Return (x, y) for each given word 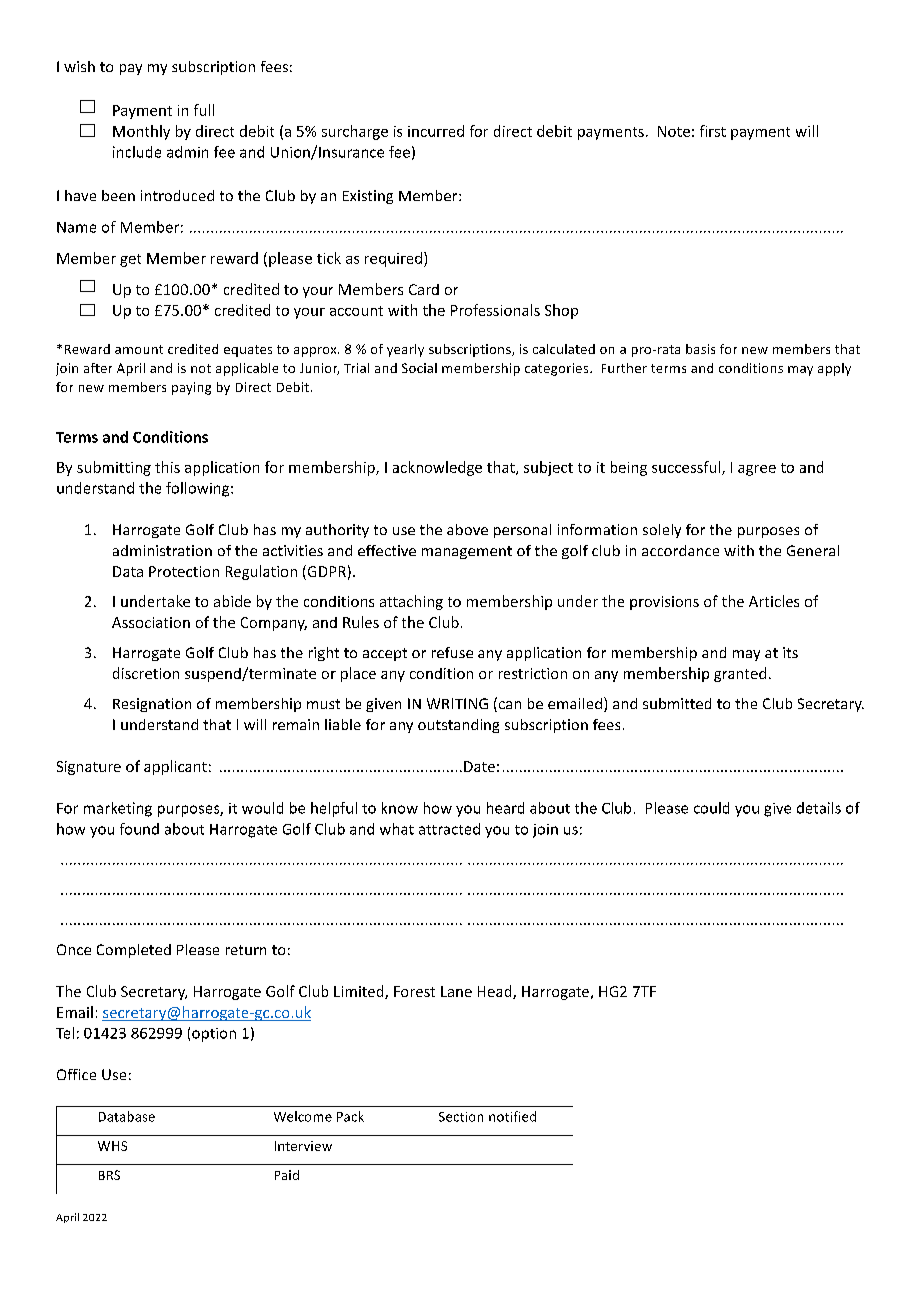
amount (139, 349)
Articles (774, 601)
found (139, 829)
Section (461, 1117)
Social (419, 368)
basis (700, 349)
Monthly (141, 132)
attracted (449, 829)
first (713, 131)
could (711, 808)
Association (151, 622)
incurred (436, 131)
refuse (452, 652)
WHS (112, 1146)
